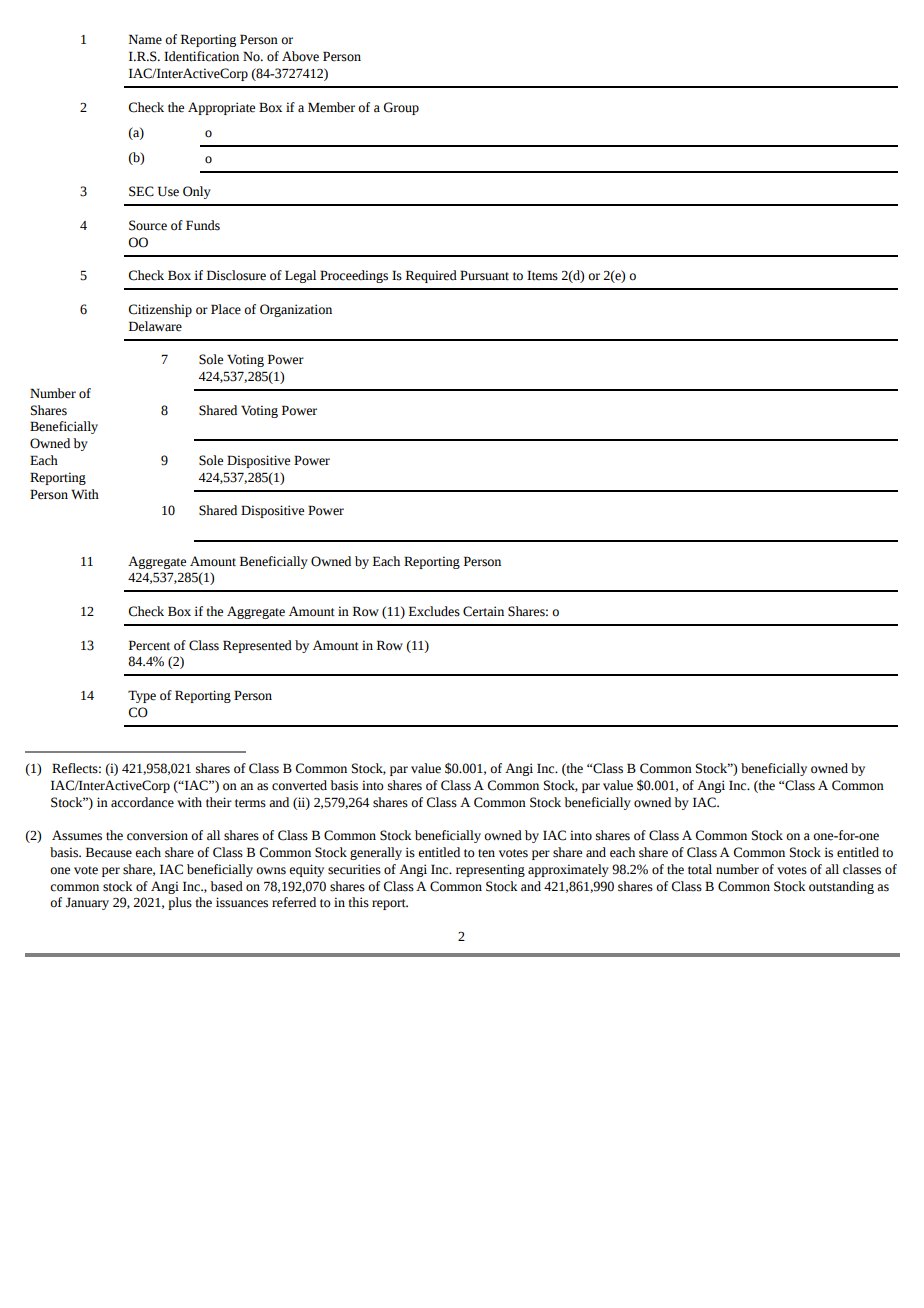 The width and height of the page is (924, 1308). What do you see at coordinates (180, 903) in the page?
I see `plus` at bounding box center [180, 903].
